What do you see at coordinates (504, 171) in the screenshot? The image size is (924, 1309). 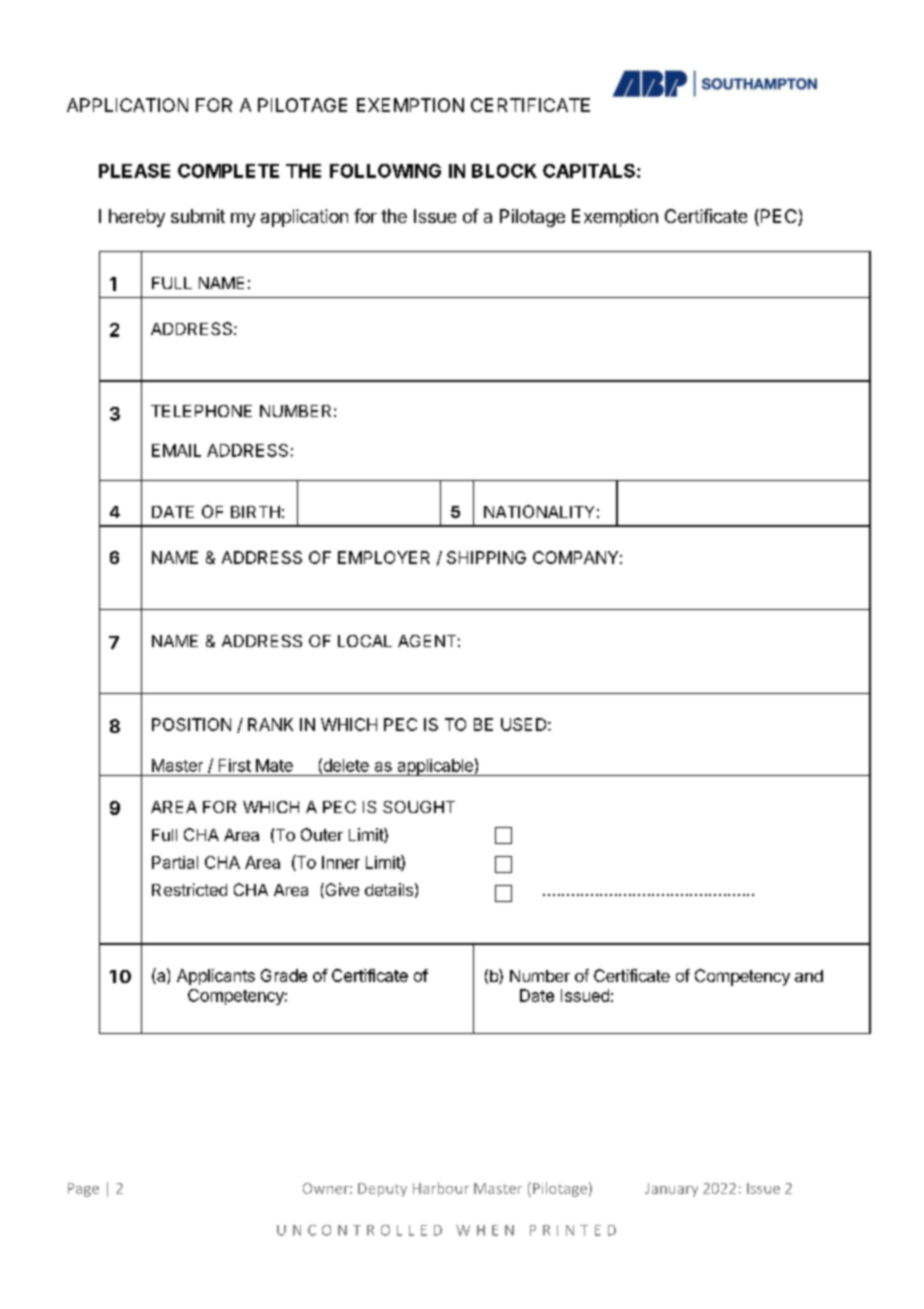 I see `BLOCK` at bounding box center [504, 171].
